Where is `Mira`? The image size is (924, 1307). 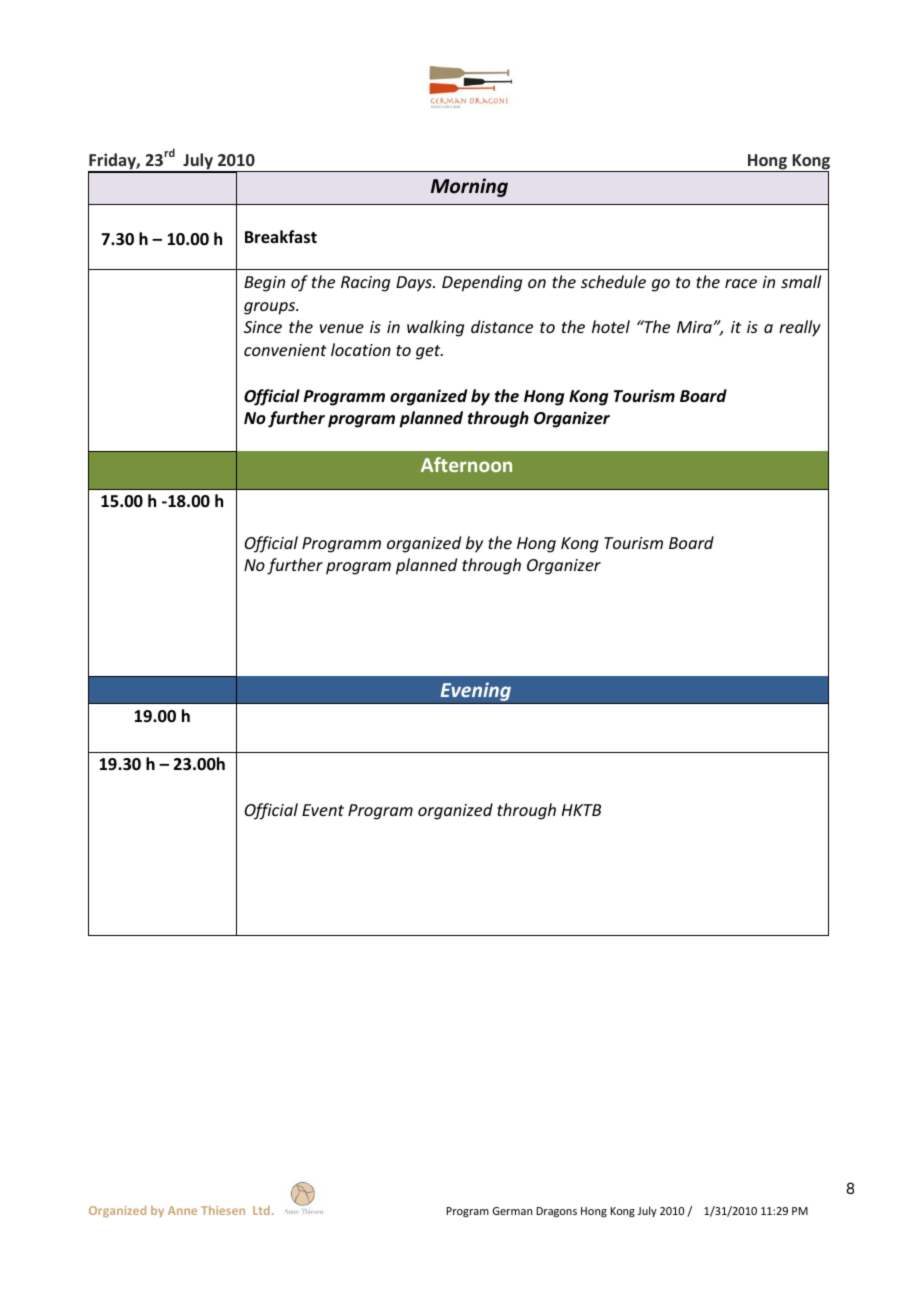
Mira is located at coordinates (695, 327).
